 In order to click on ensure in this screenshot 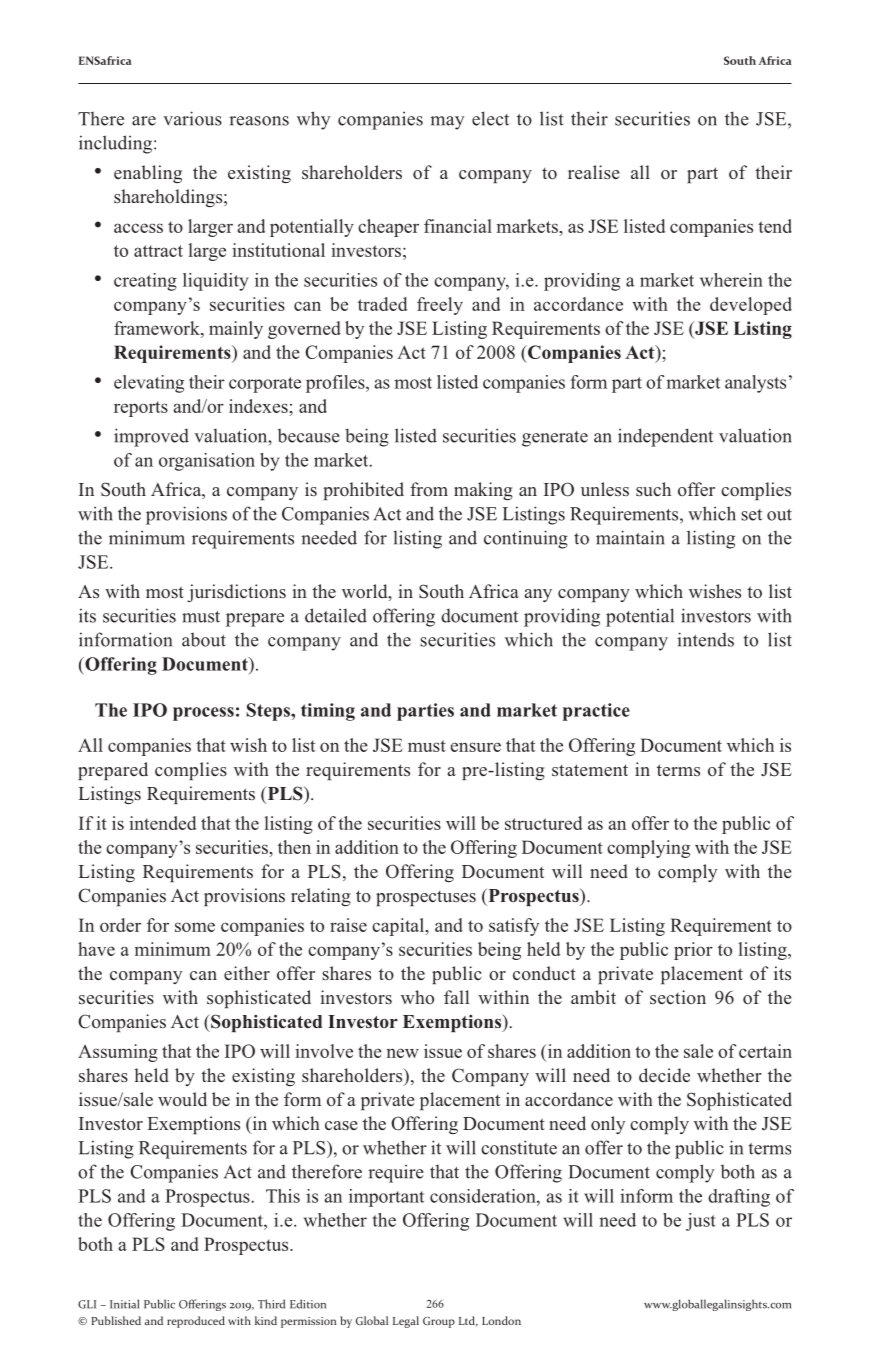, I will do `click(475, 747)`.
